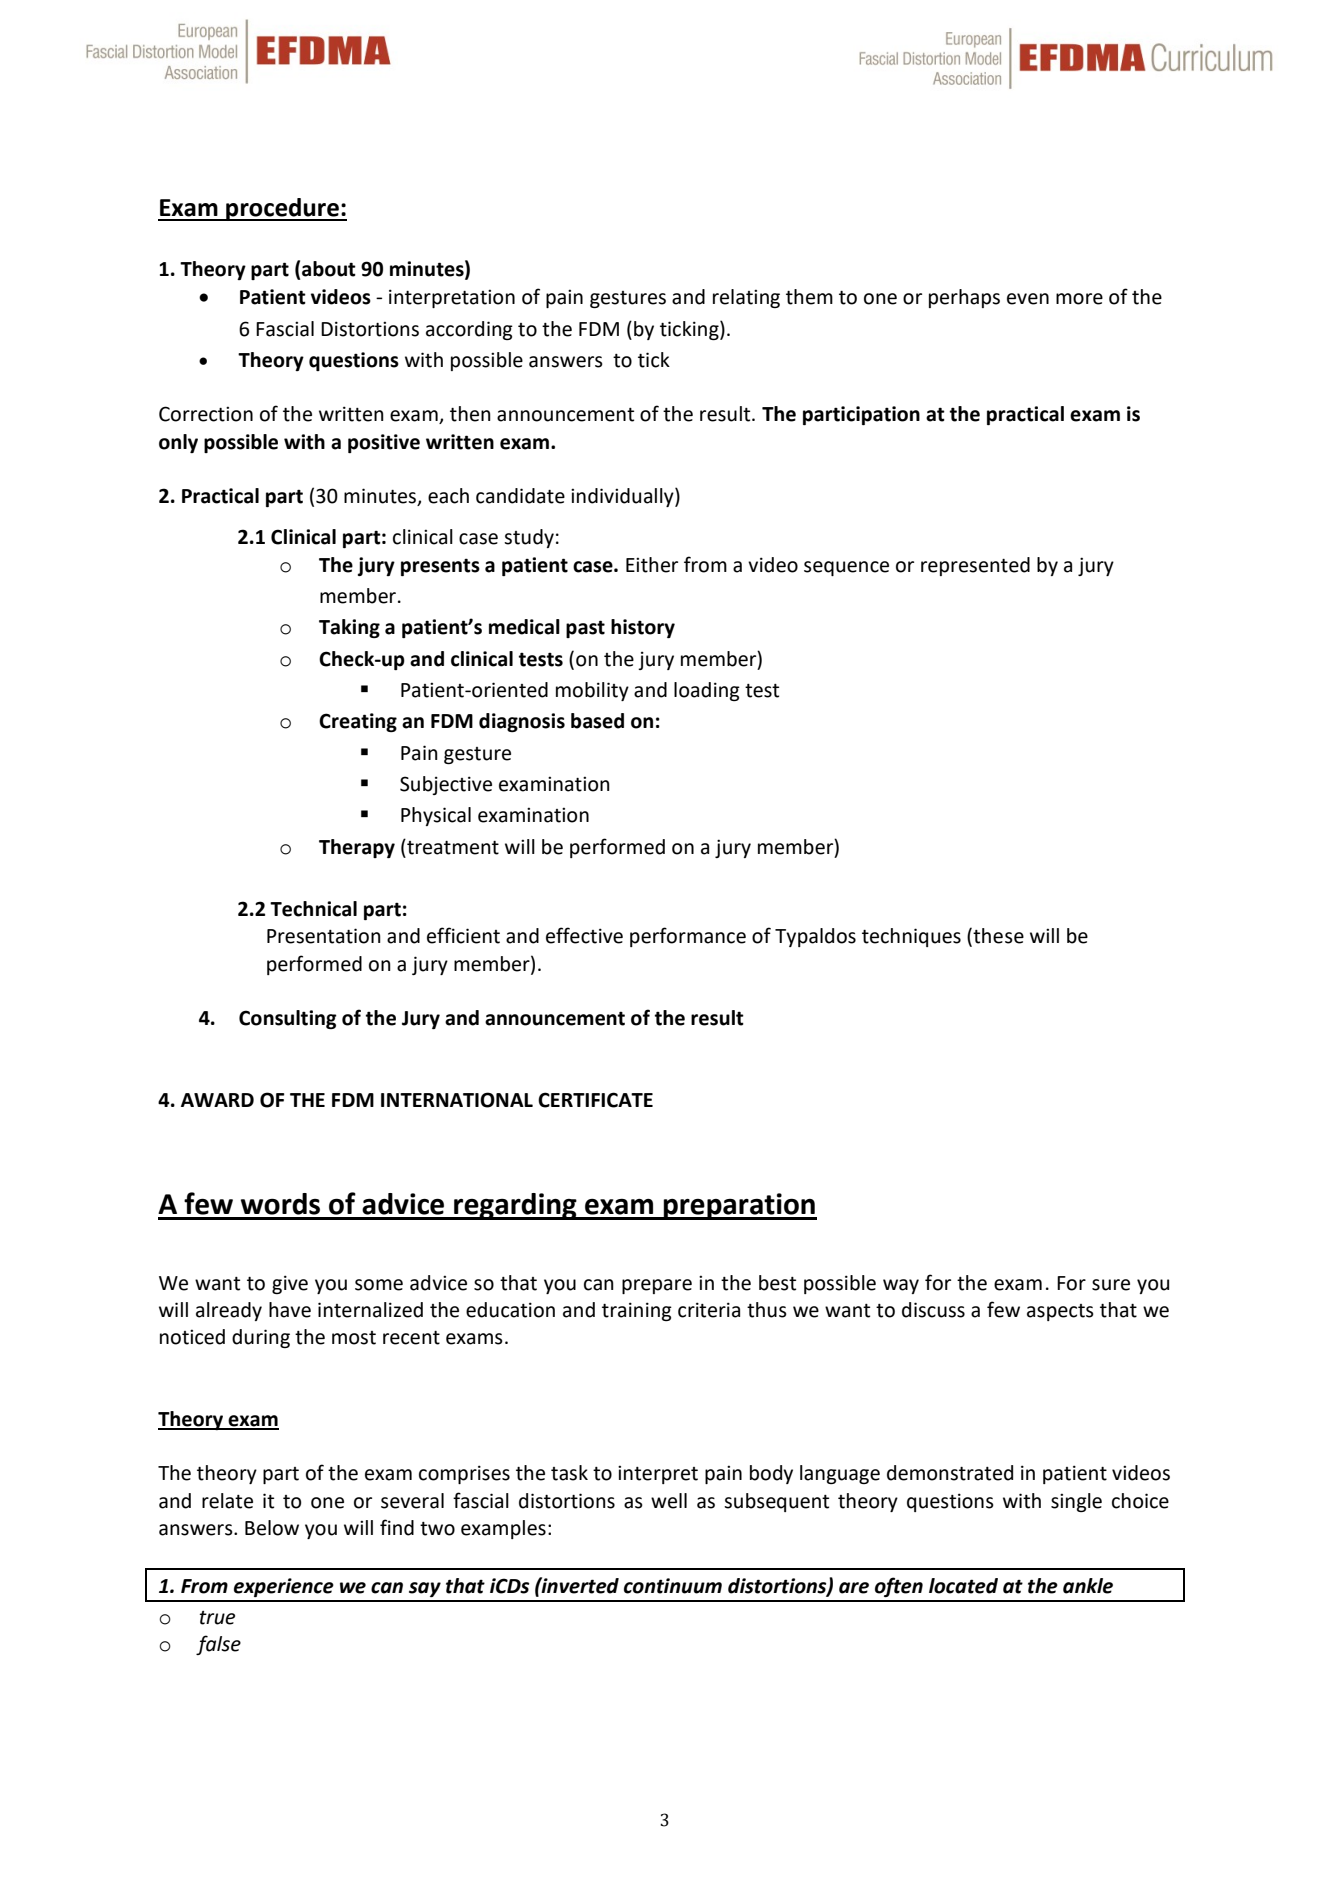 The image size is (1329, 1880). Describe the element at coordinates (652, 565) in the document. I see `Either` at that location.
